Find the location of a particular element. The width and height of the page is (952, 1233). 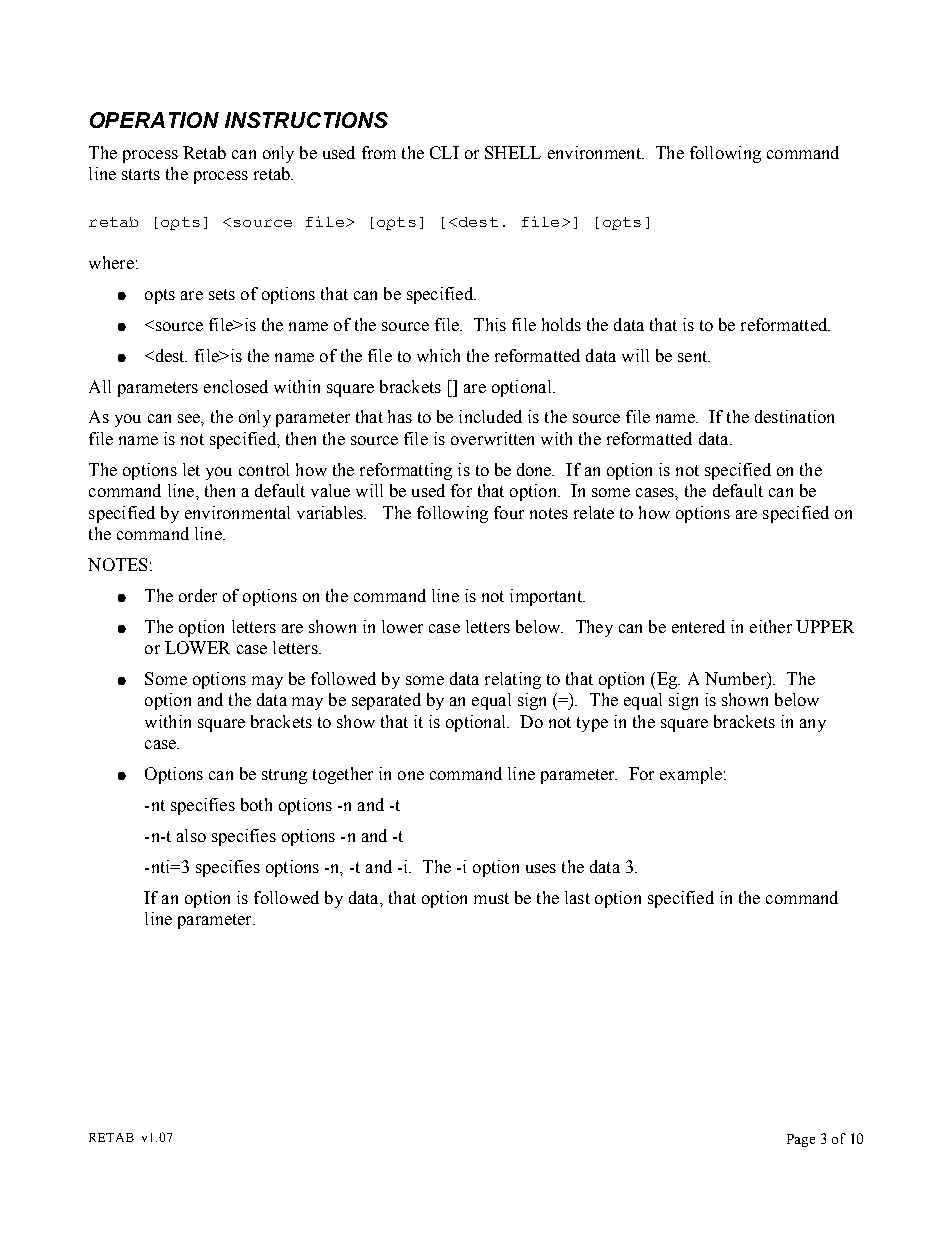

OPERATION is located at coordinates (154, 120).
